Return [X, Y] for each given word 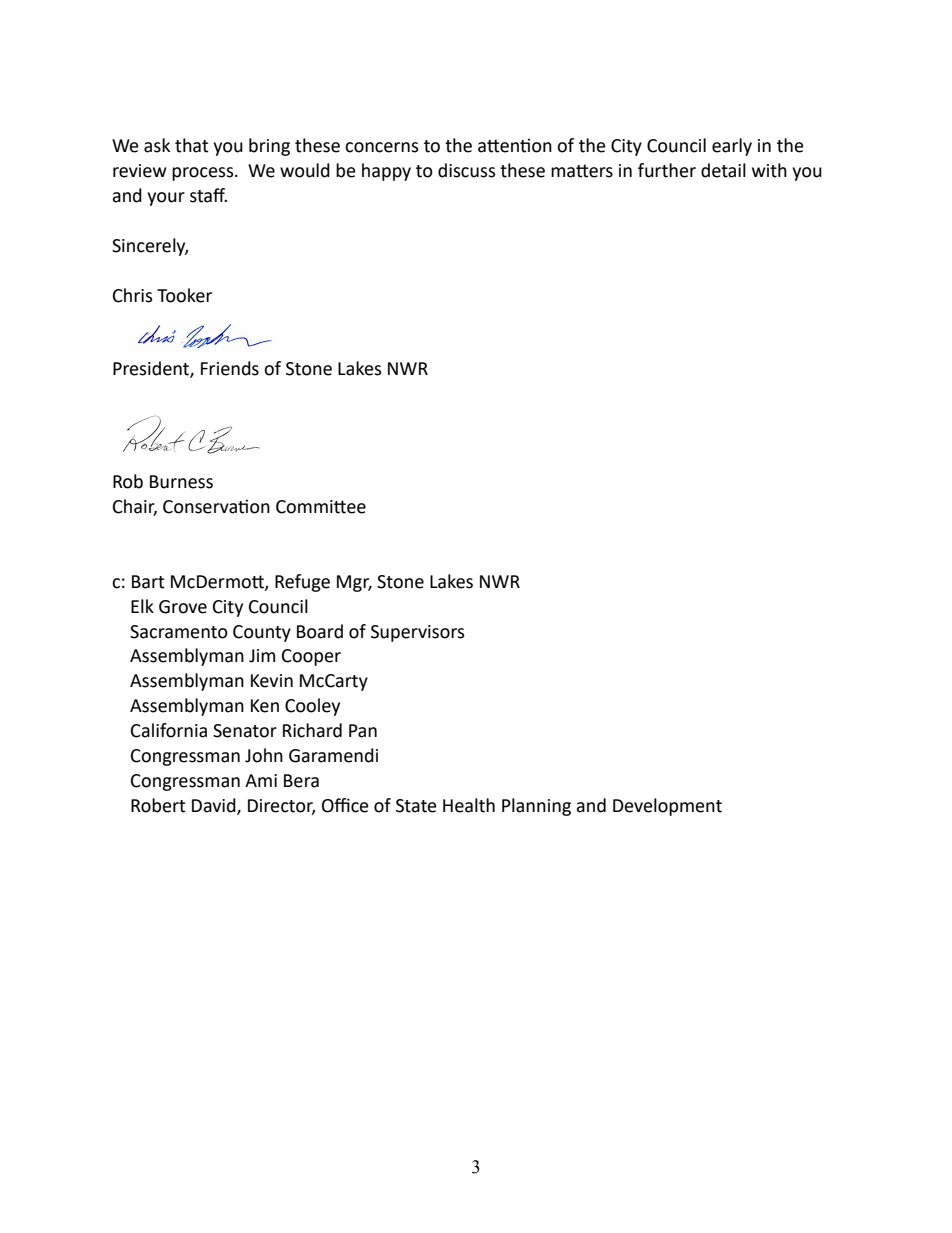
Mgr [354, 583]
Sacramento [179, 632]
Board [320, 631]
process [204, 174]
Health [469, 805]
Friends [230, 368]
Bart [148, 582]
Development [667, 807]
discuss [467, 170]
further [667, 170]
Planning [536, 807]
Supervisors [418, 633]
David [215, 806]
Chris [133, 295]
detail [723, 170]
